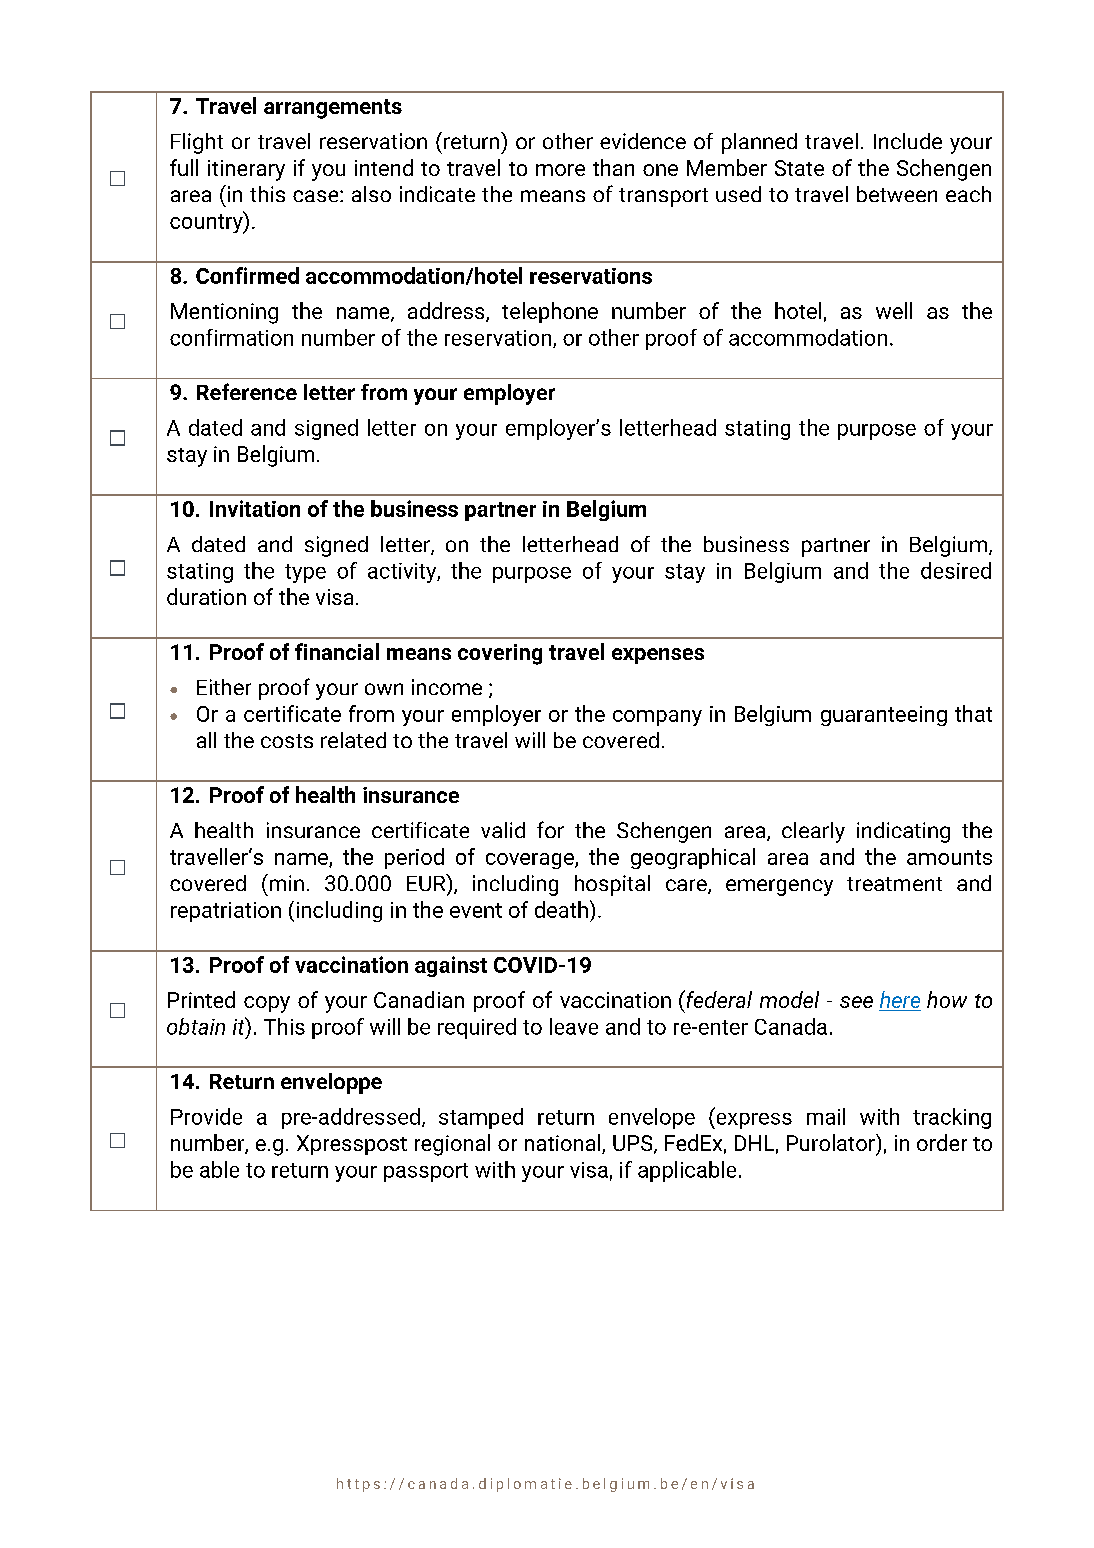  Describe the element at coordinates (908, 141) in the image. I see `Include` at that location.
